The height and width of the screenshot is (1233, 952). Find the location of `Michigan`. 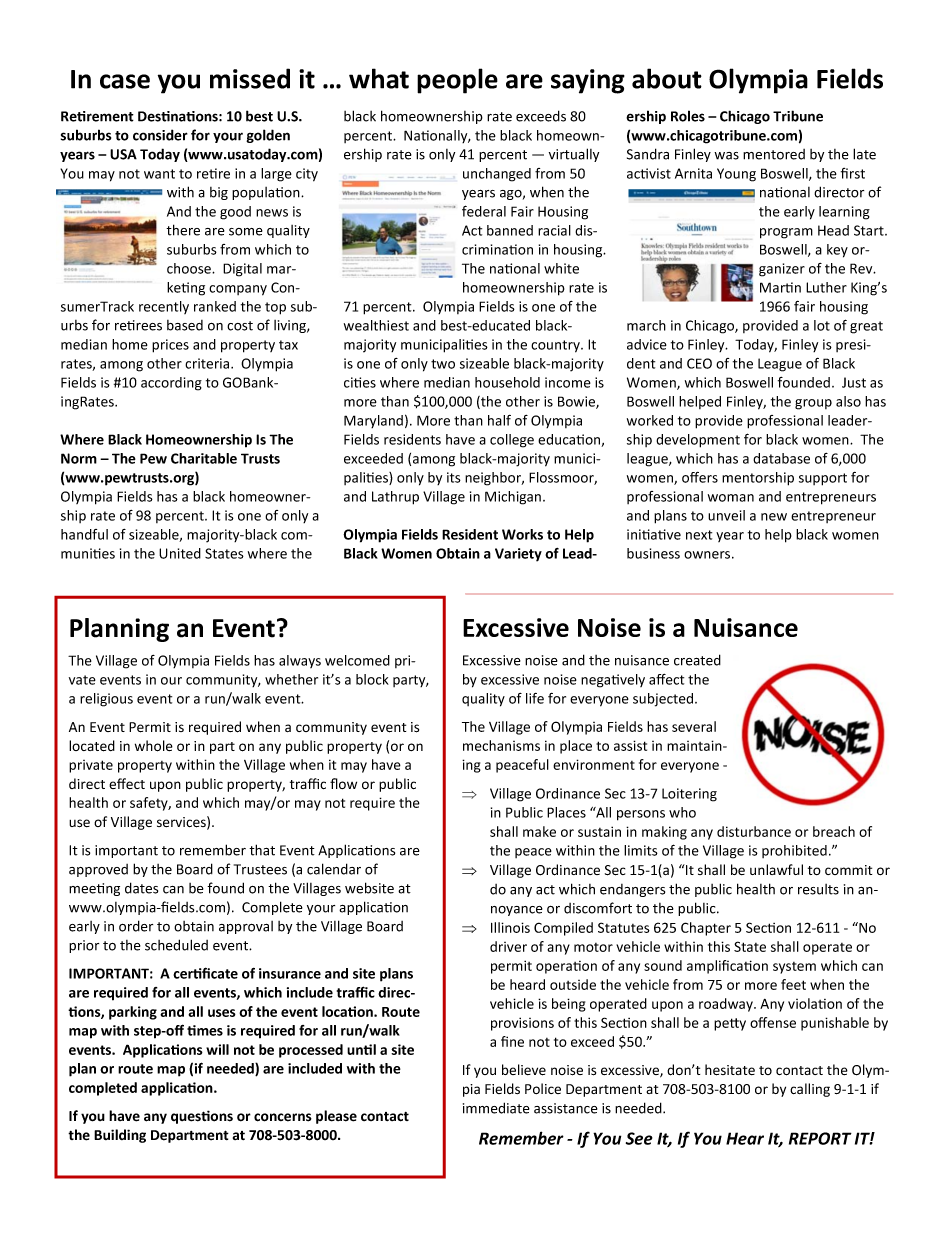

Michigan is located at coordinates (514, 498).
